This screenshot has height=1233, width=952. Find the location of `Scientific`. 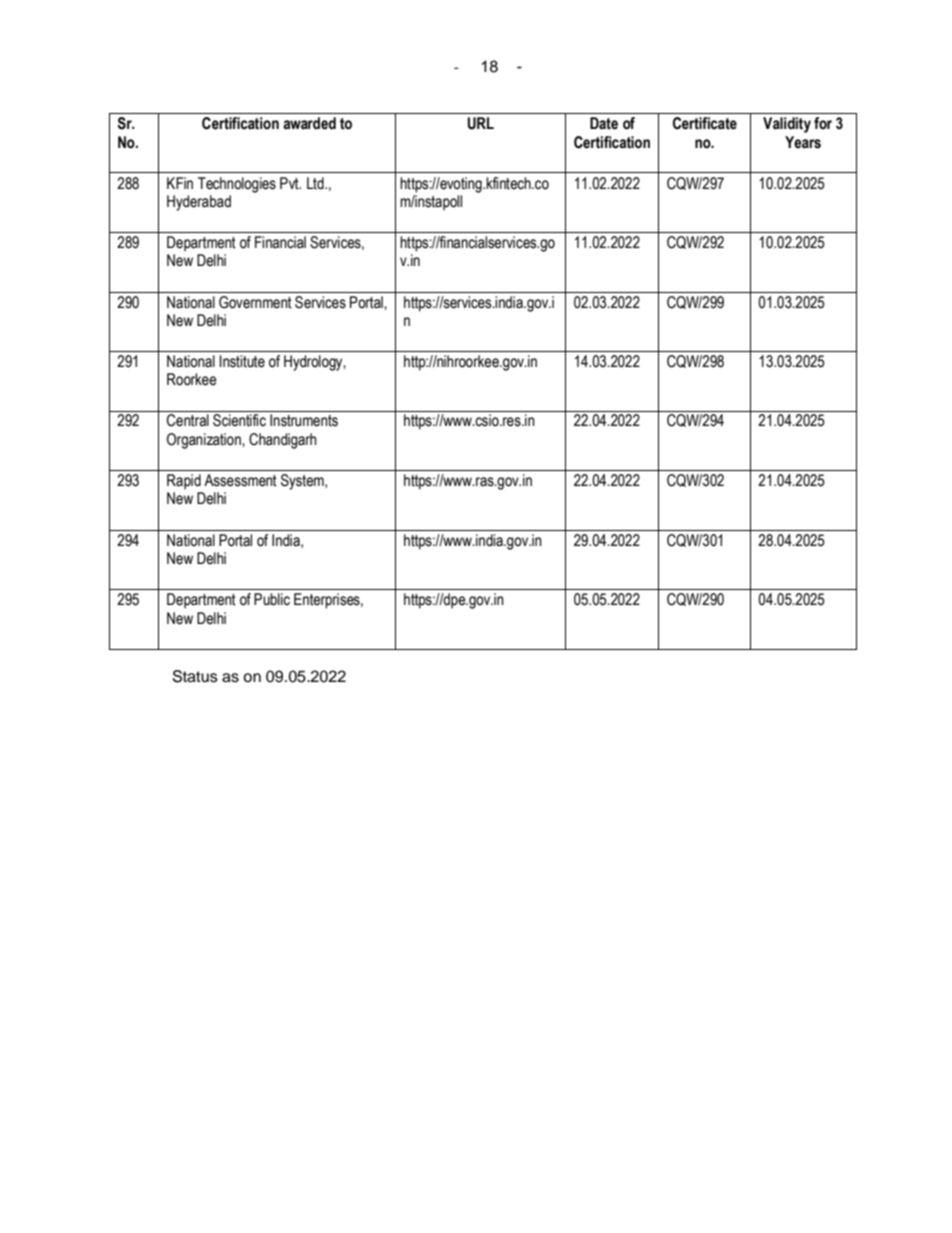

Scientific is located at coordinates (239, 420).
